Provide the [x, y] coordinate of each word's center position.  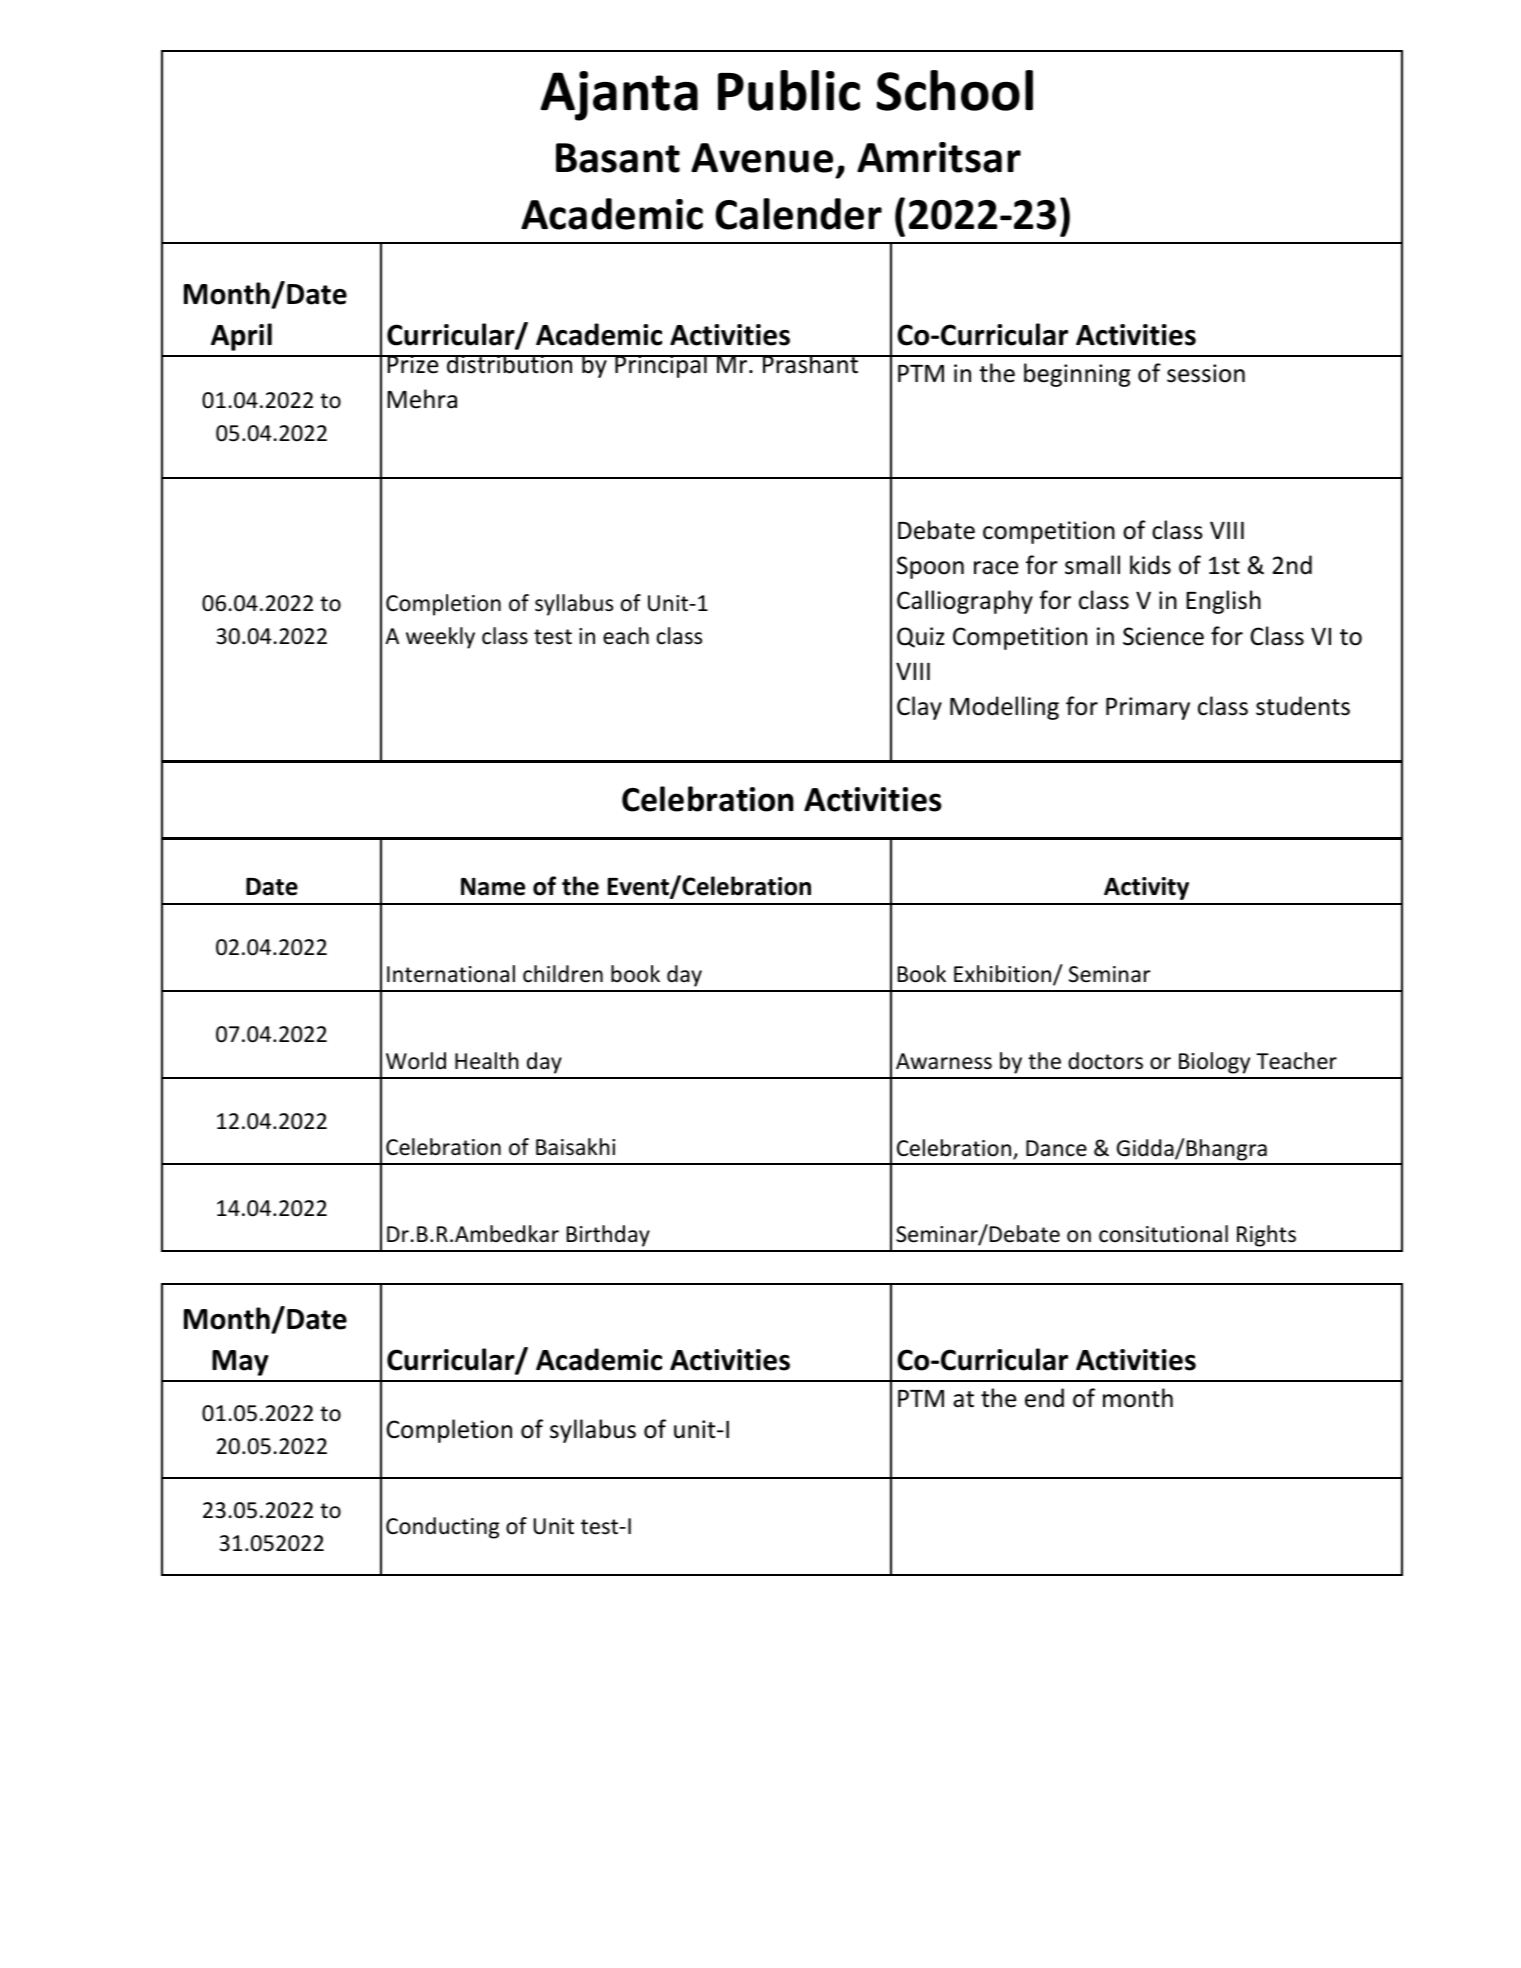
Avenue [762, 158]
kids [1150, 565]
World [416, 1061]
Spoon [930, 567]
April [241, 337]
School [955, 90]
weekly [440, 638]
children [563, 974]
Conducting [442, 1528]
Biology [1214, 1063]
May [240, 1363]
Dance [1056, 1148]
